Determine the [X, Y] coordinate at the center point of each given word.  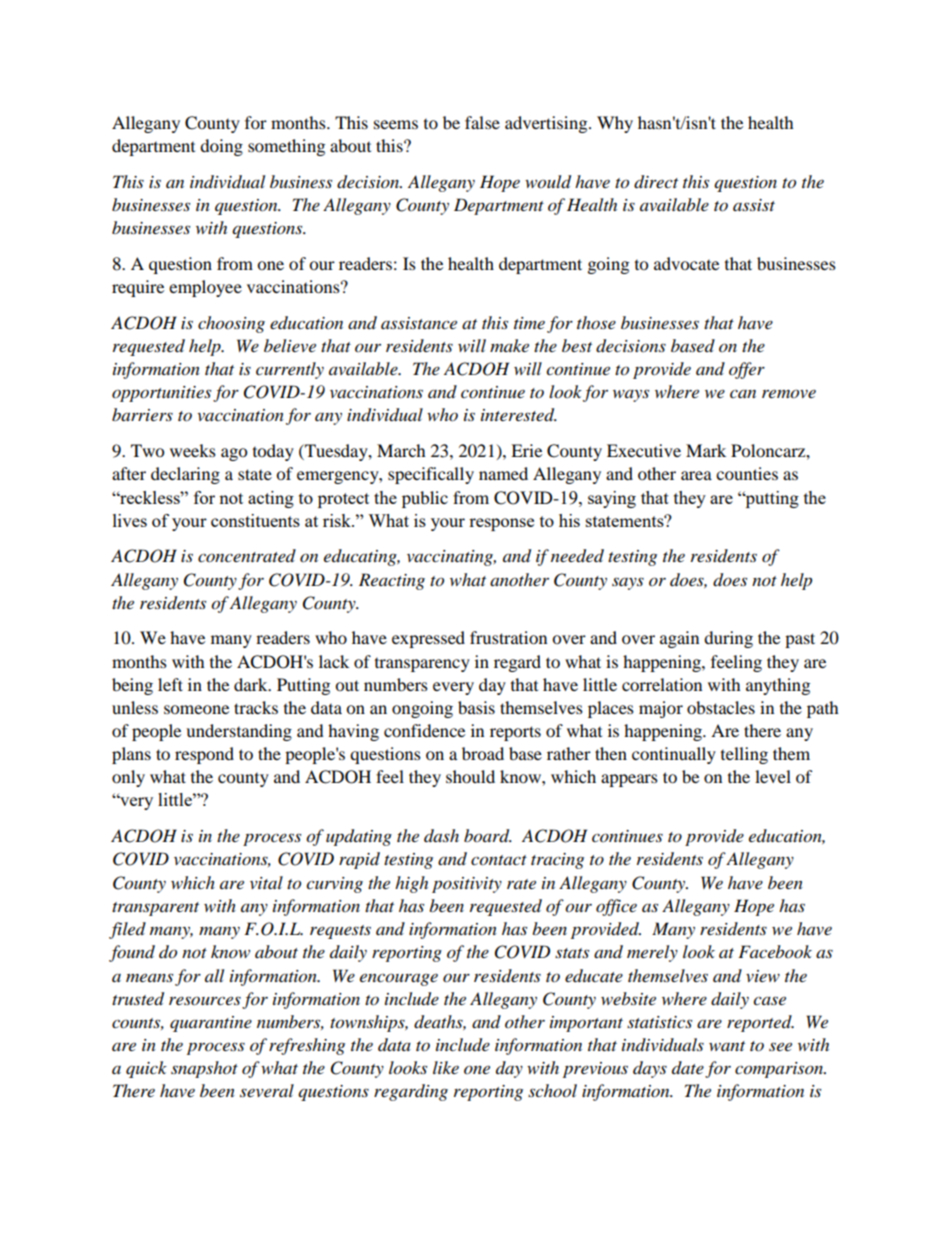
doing [221, 147]
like [446, 1067]
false [482, 122]
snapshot [204, 1069]
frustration [508, 637]
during [728, 639]
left [170, 684]
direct [656, 182]
